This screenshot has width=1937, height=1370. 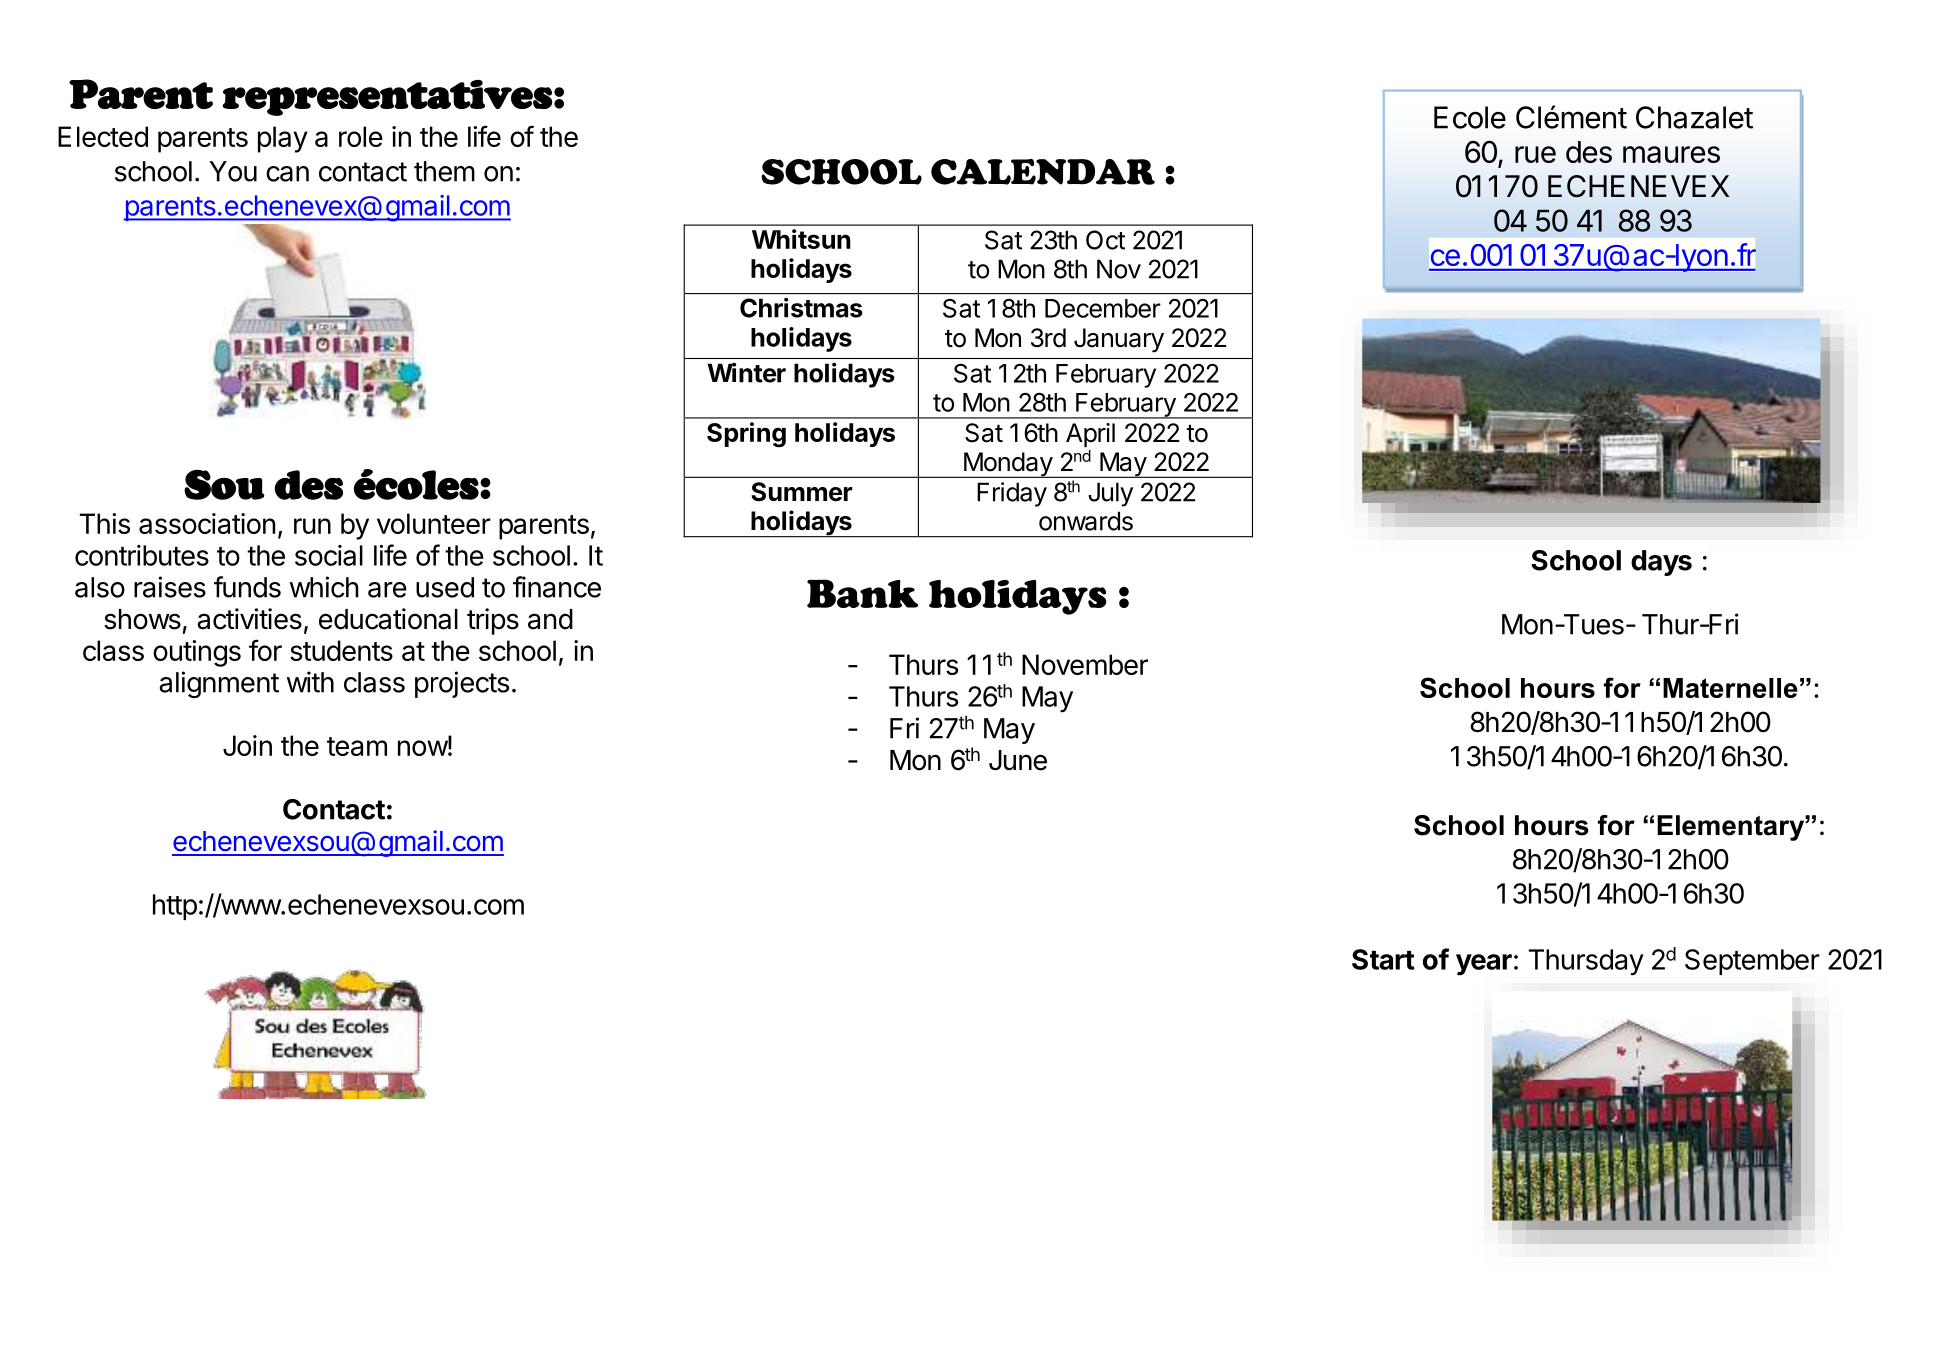 What do you see at coordinates (1484, 965) in the screenshot?
I see `year` at bounding box center [1484, 965].
